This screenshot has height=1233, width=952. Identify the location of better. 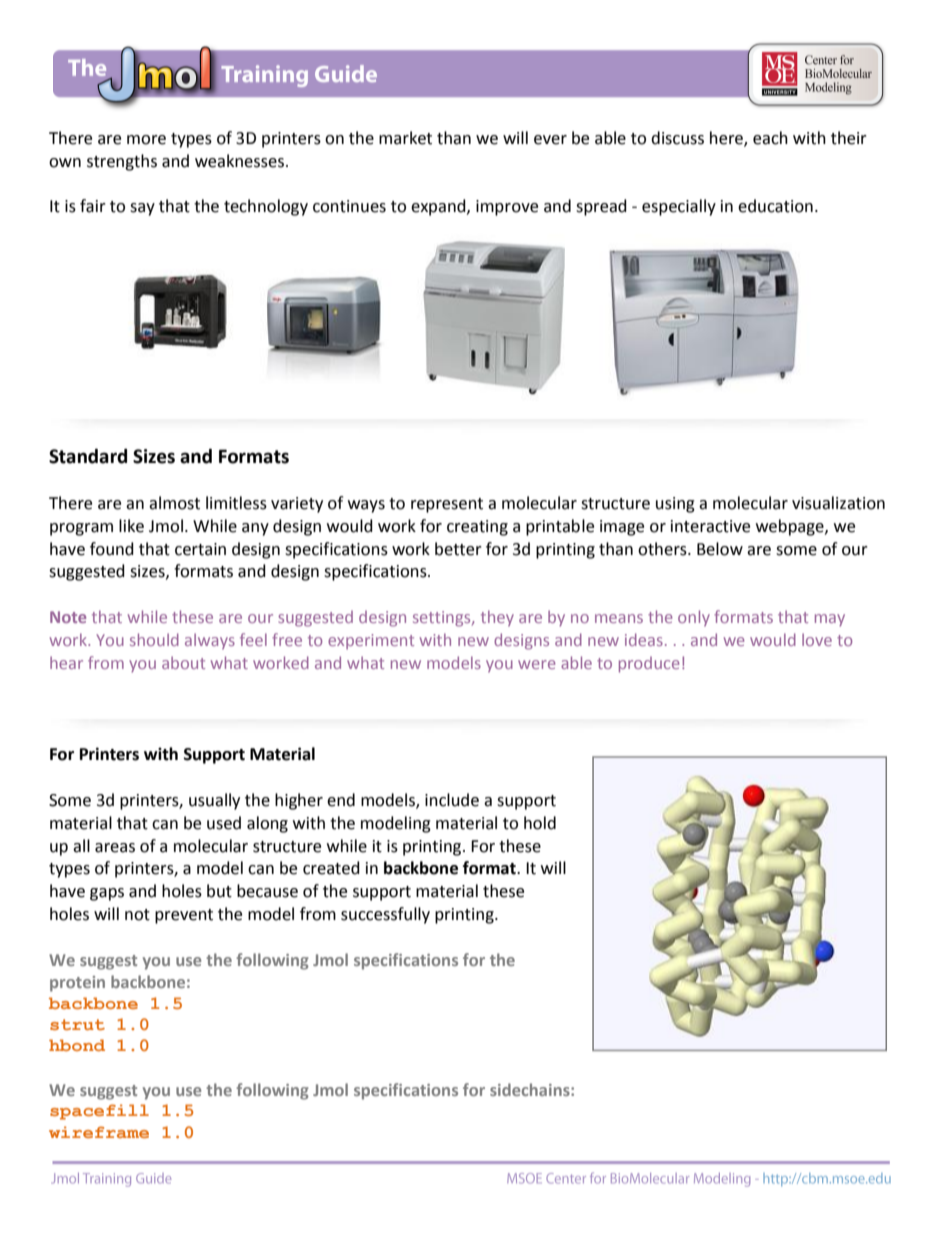
(458, 549).
